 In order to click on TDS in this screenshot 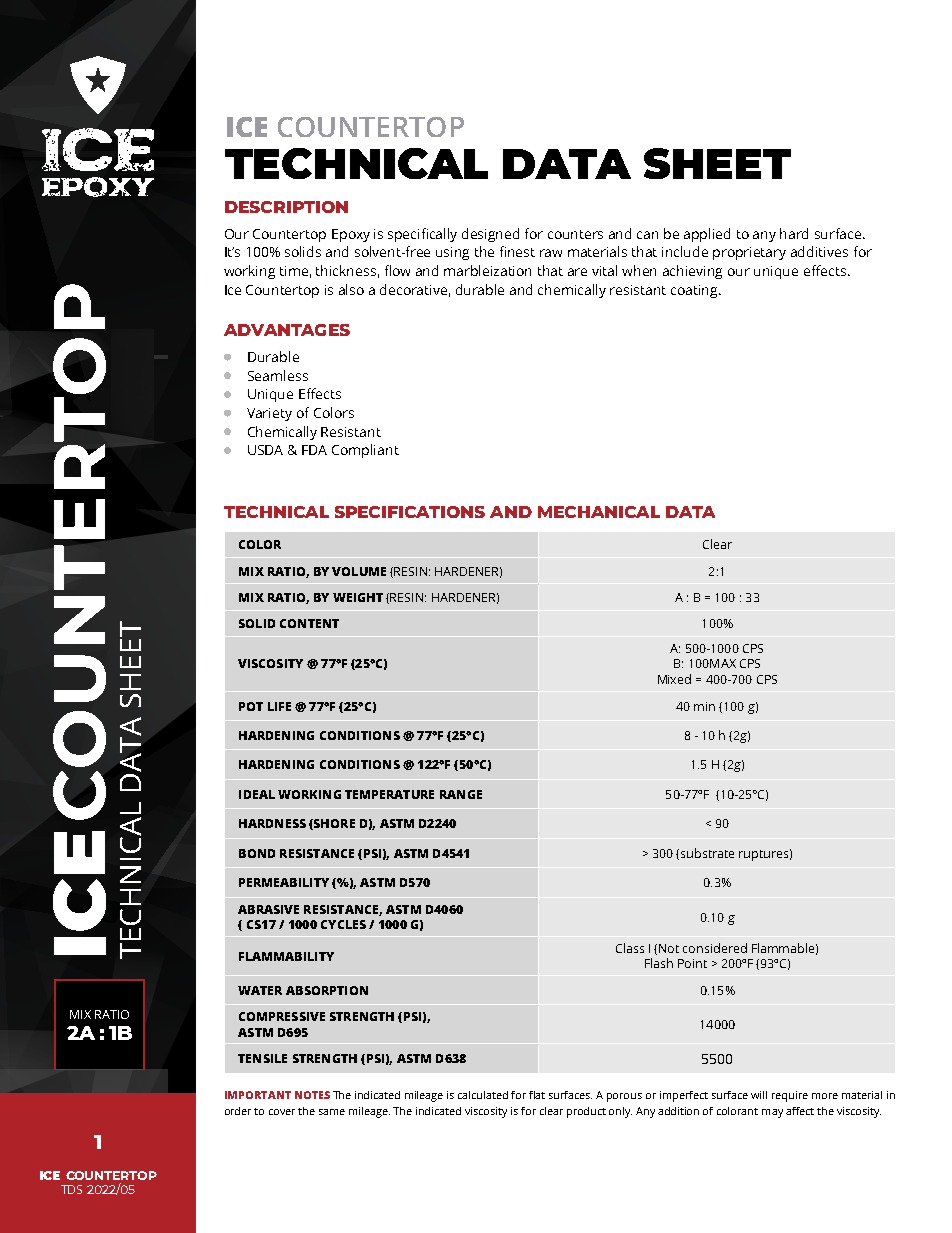, I will do `click(71, 1189)`.
